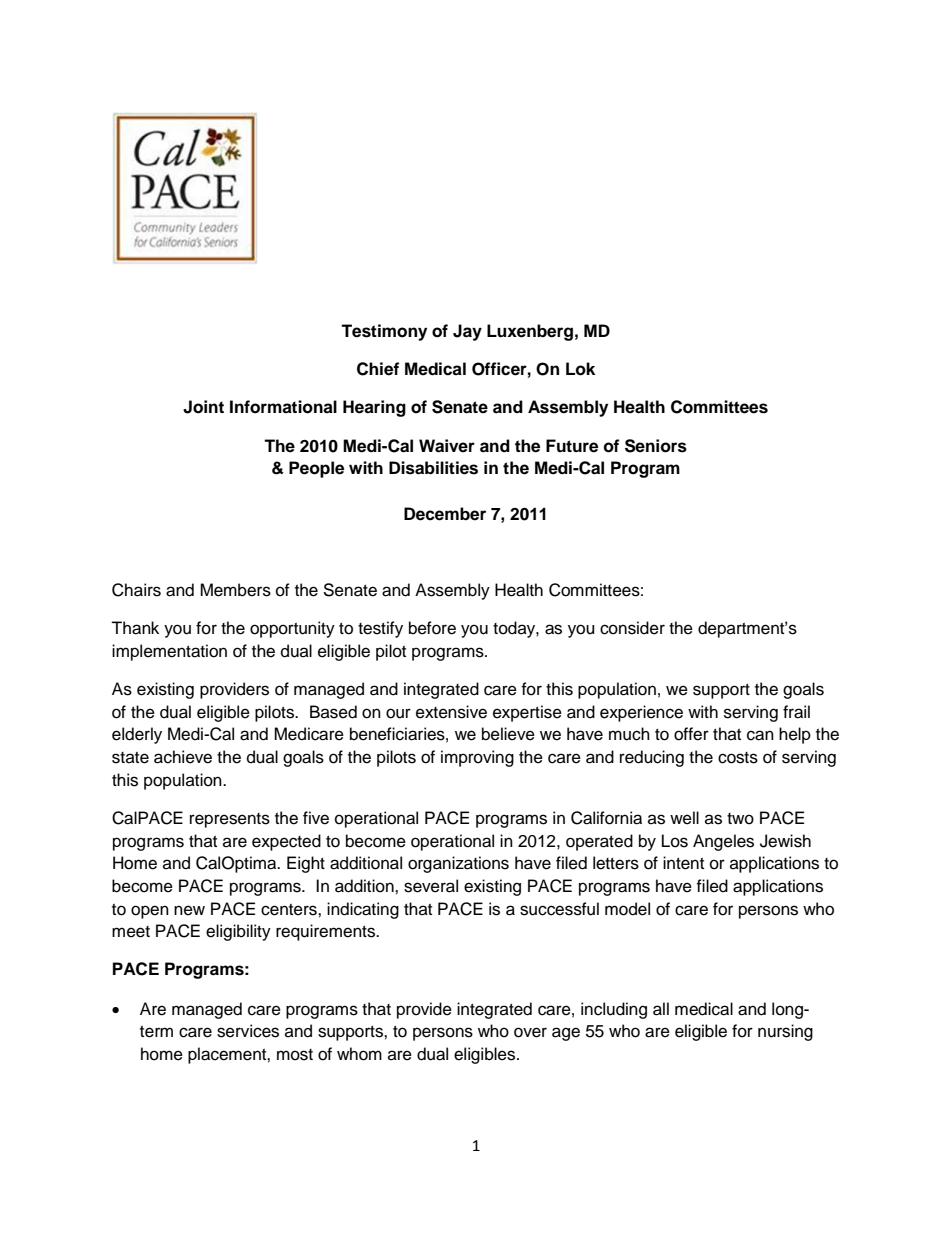 The height and width of the screenshot is (1233, 952). I want to click on two, so click(740, 819).
